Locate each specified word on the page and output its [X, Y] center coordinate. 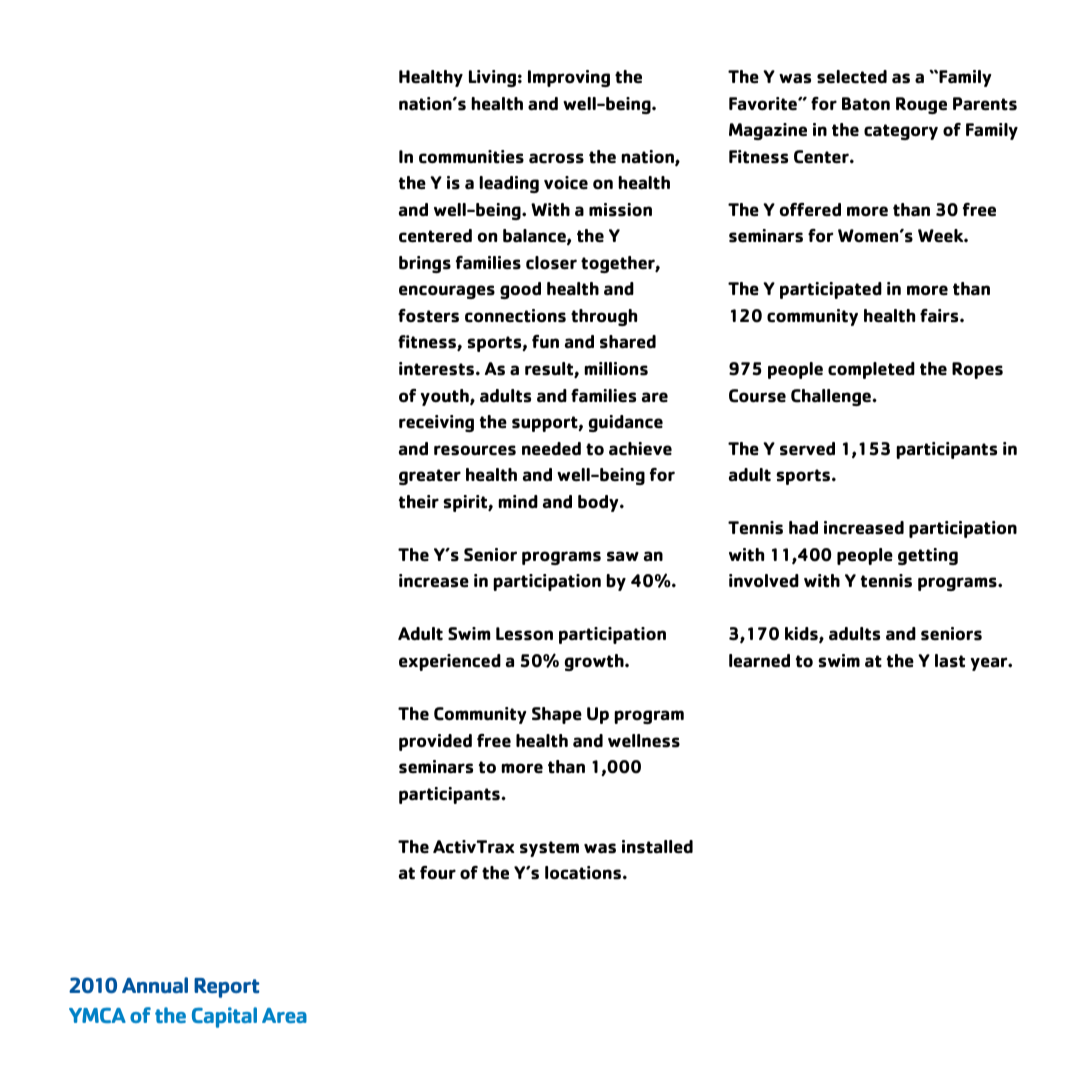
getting [928, 556]
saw [623, 556]
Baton [866, 104]
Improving [569, 78]
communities [471, 157]
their [419, 502]
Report [227, 988]
